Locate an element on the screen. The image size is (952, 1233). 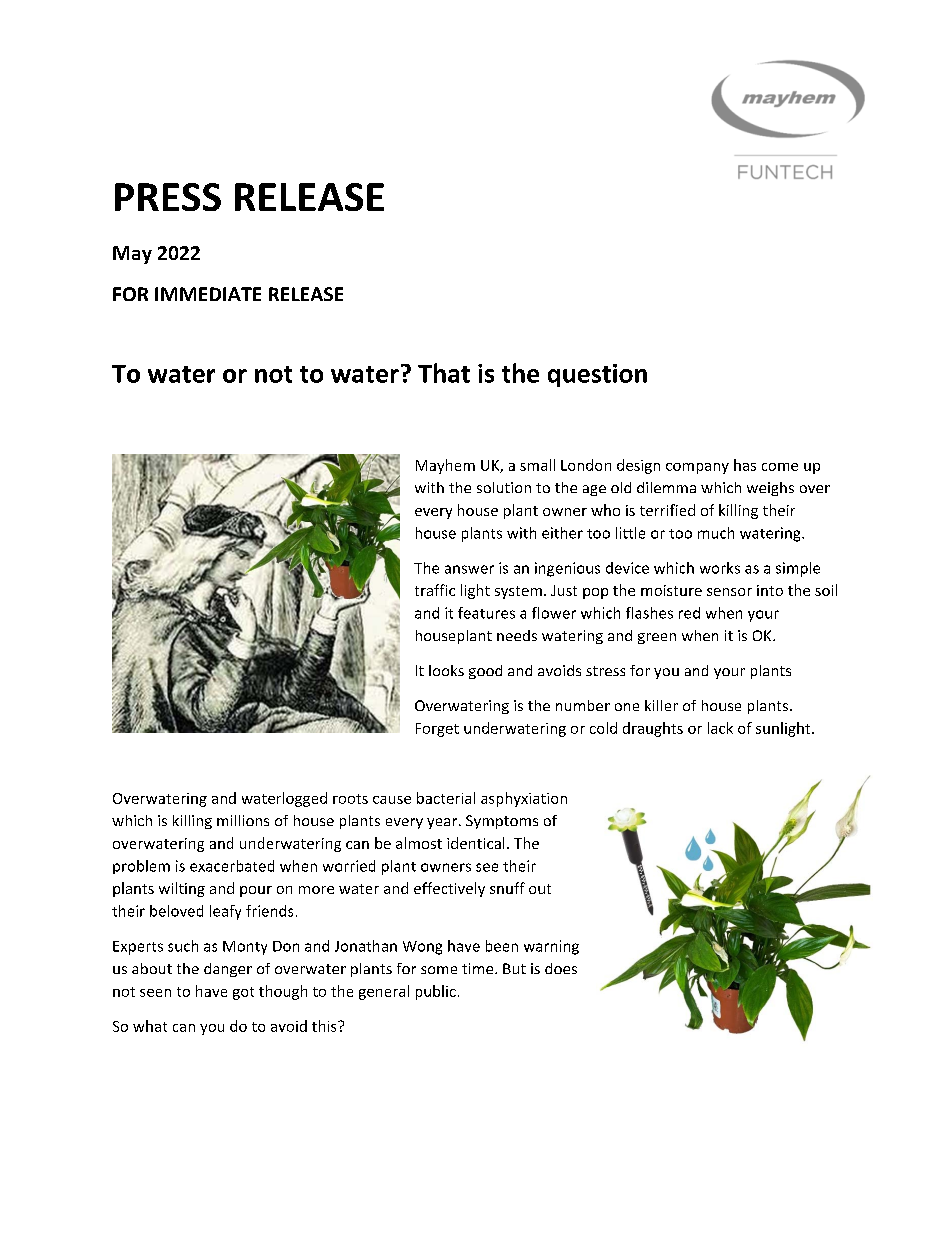
lack is located at coordinates (720, 728).
